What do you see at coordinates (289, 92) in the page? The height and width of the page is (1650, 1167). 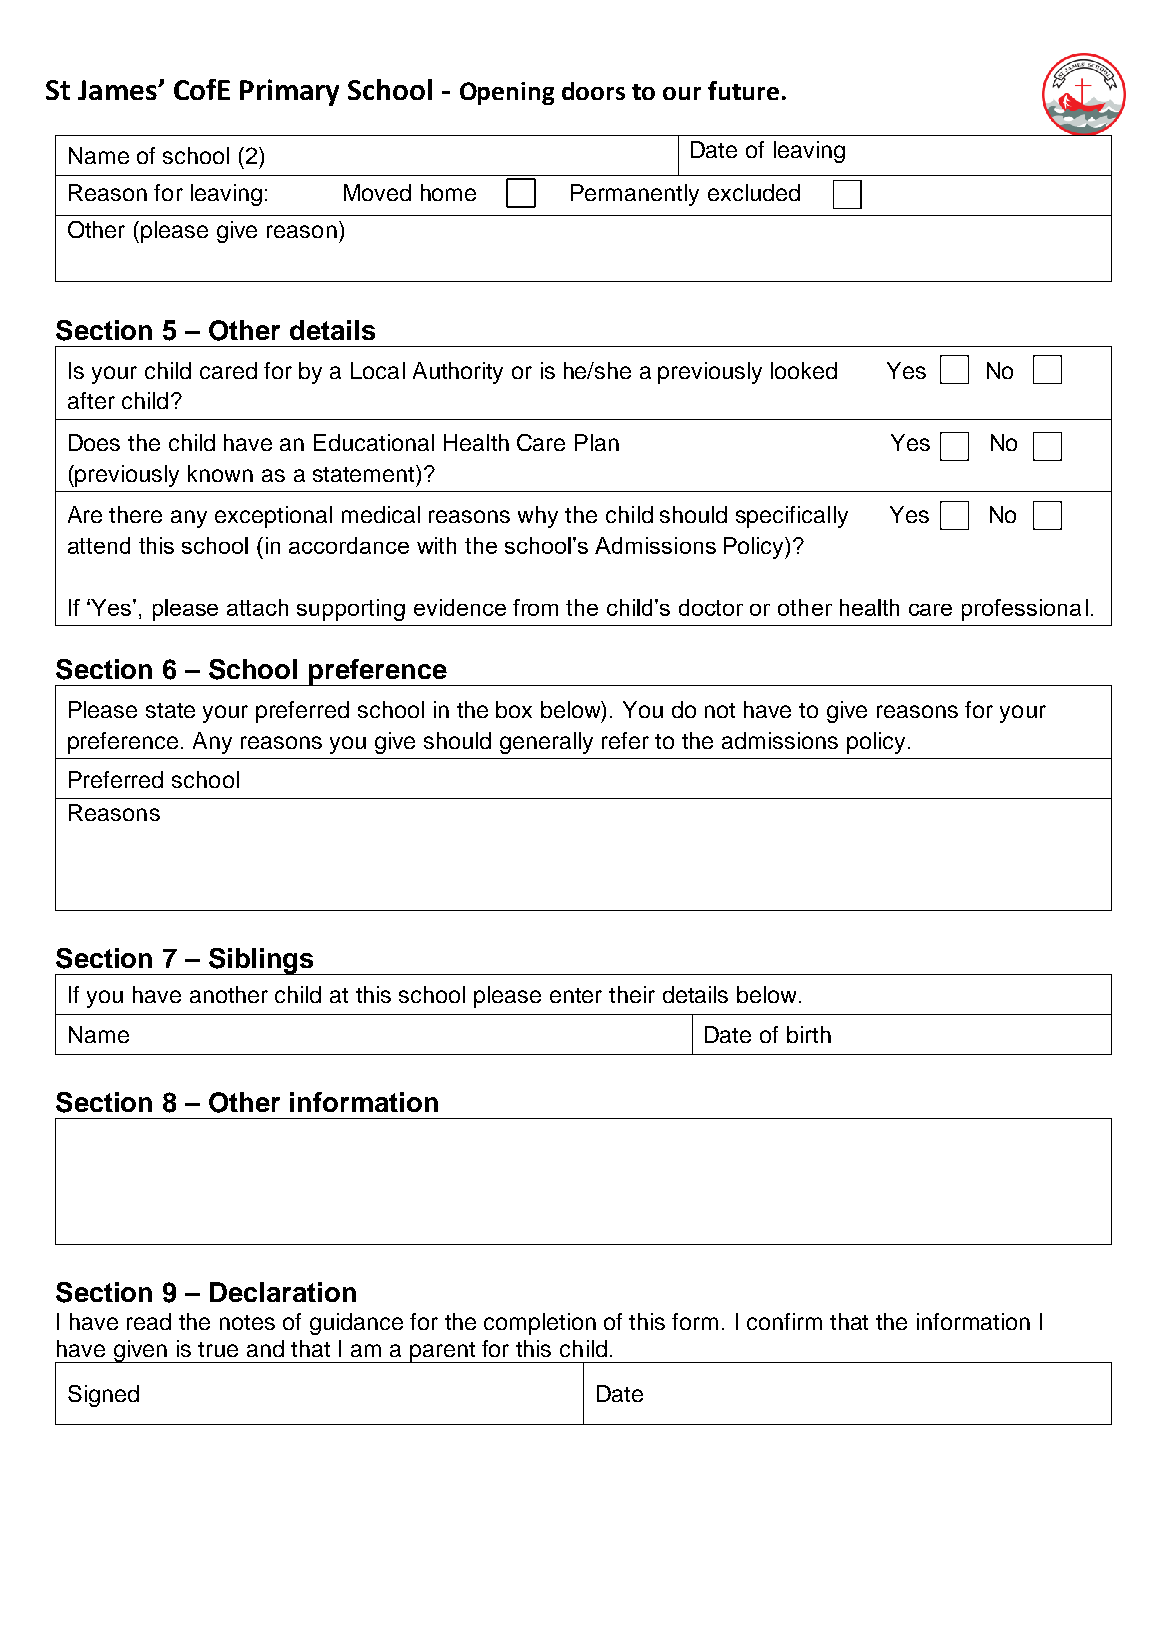 I see `Primary` at bounding box center [289, 92].
